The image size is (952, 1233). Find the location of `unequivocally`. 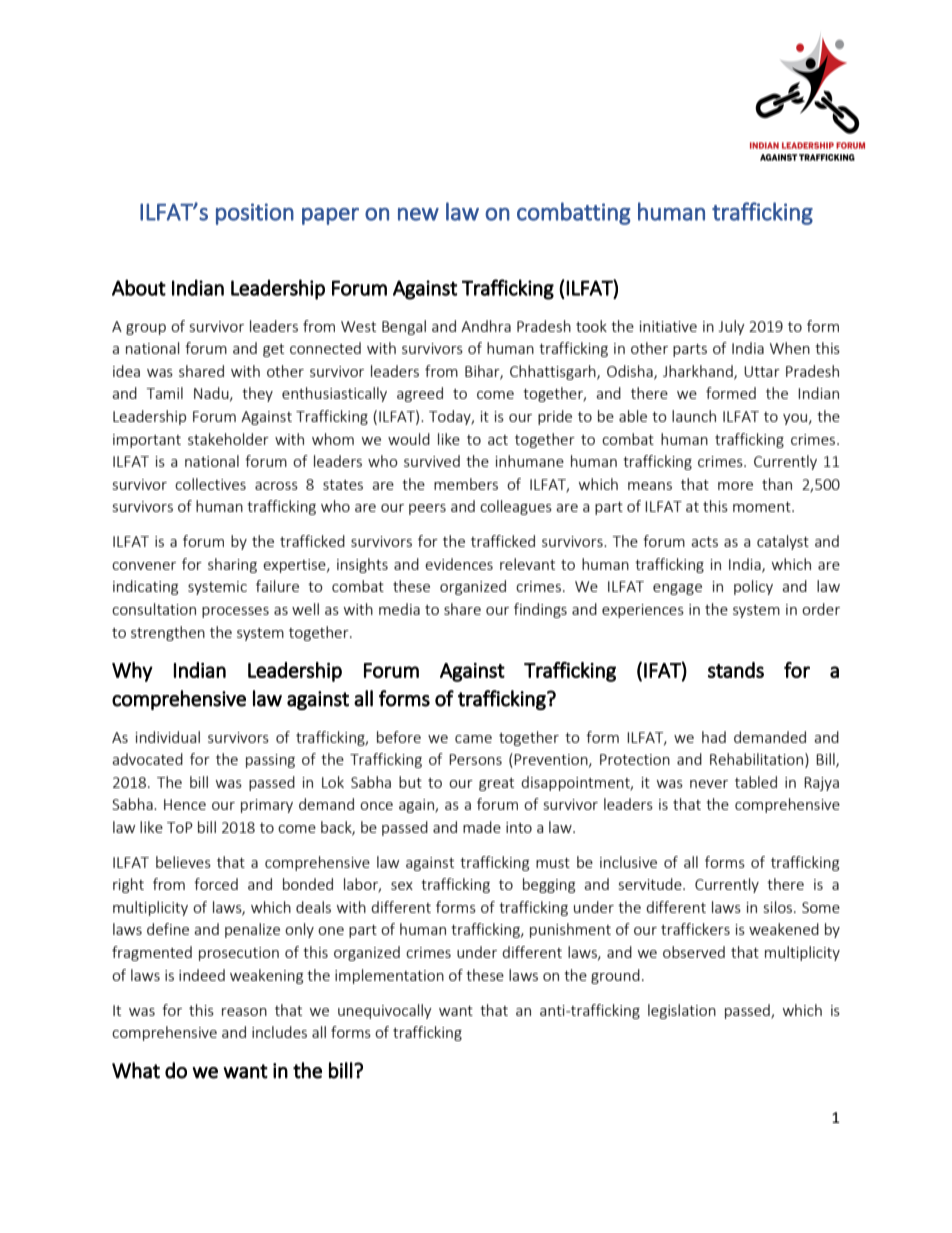

unequivocally is located at coordinates (385, 1011).
